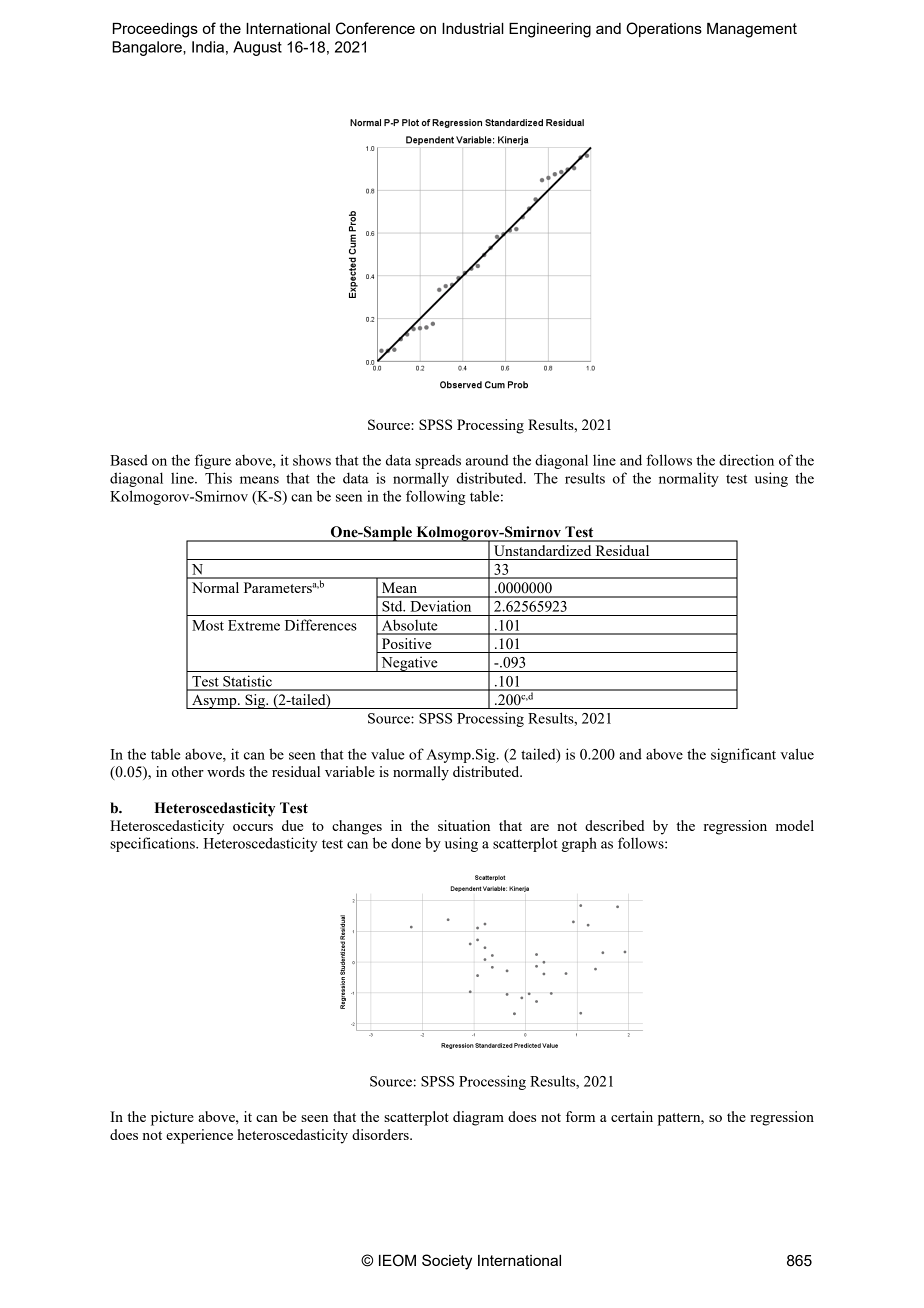 The image size is (924, 1308). Describe the element at coordinates (218, 478) in the screenshot. I see `This` at that location.
